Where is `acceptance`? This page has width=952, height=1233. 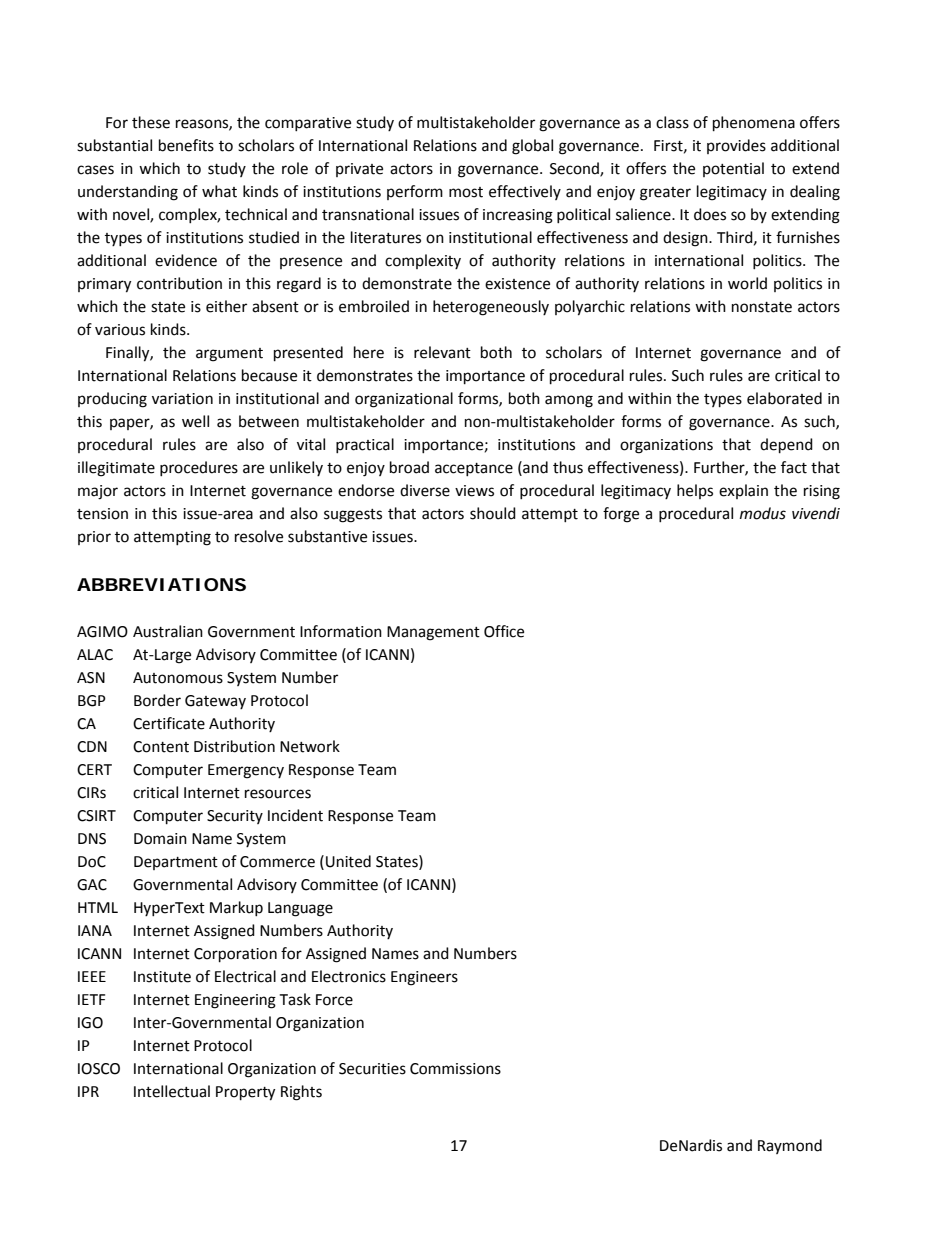 acceptance is located at coordinates (474, 469).
